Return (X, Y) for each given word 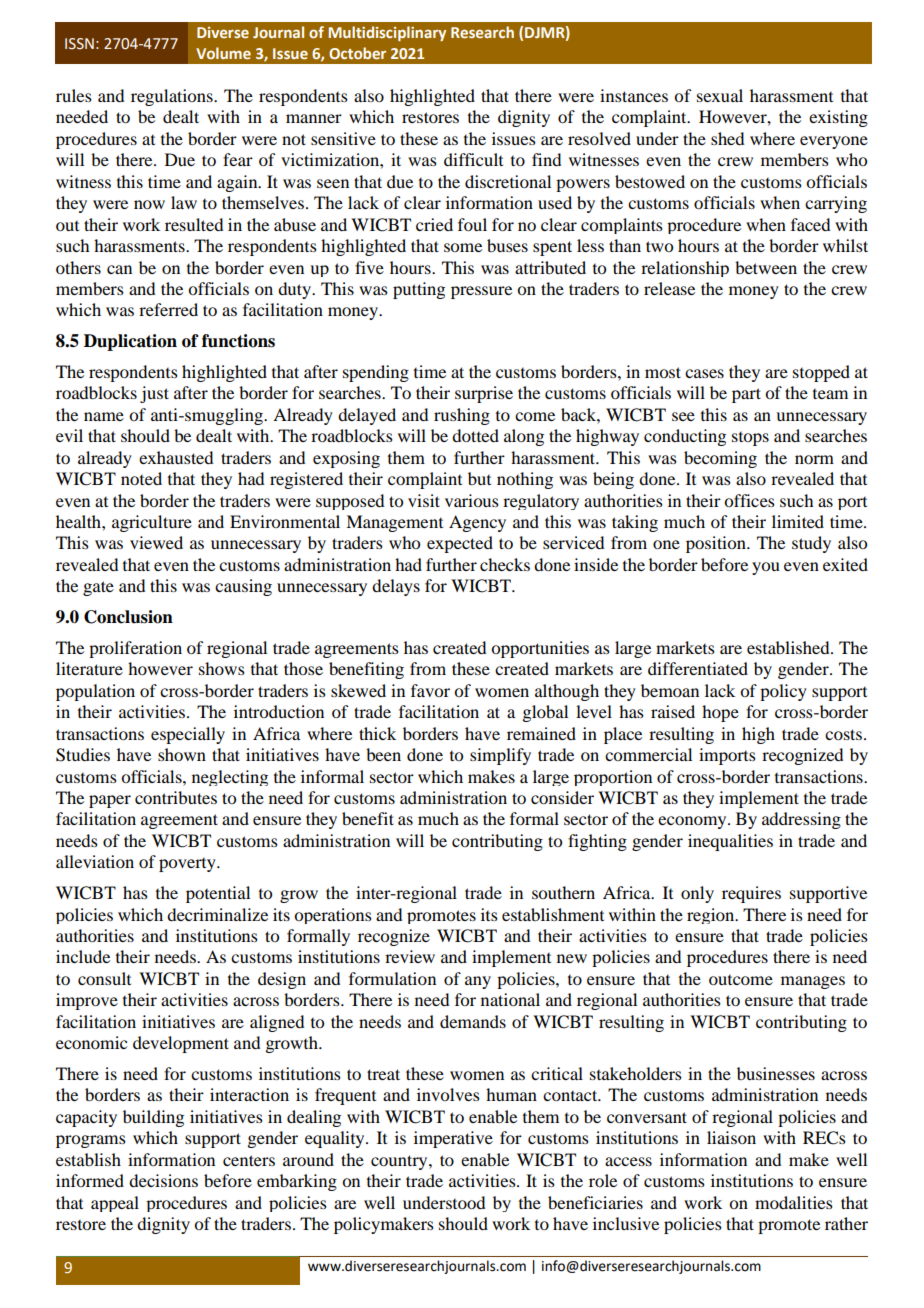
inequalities (730, 842)
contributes (176, 797)
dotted (475, 435)
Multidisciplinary (387, 33)
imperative (453, 1139)
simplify (500, 756)
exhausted (176, 457)
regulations (173, 97)
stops (750, 439)
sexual (720, 95)
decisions (163, 1180)
